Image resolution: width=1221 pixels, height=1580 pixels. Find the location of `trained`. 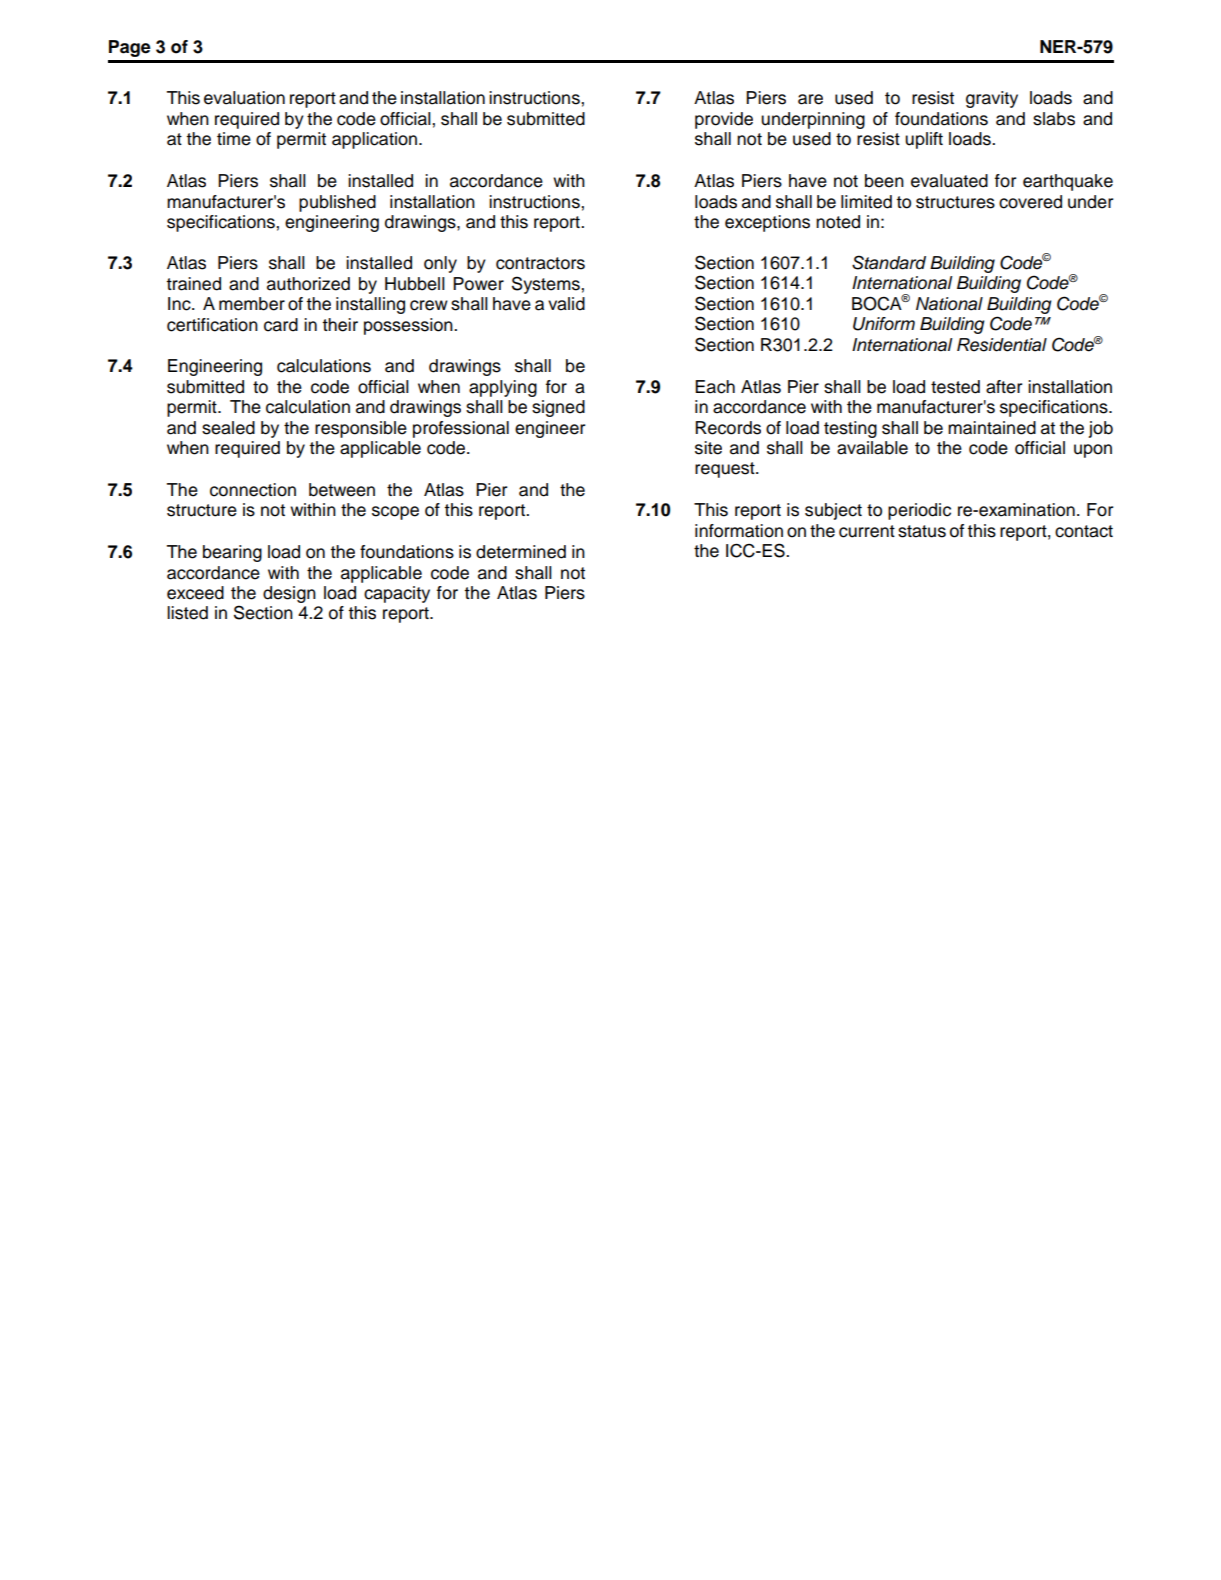

trained is located at coordinates (193, 284).
